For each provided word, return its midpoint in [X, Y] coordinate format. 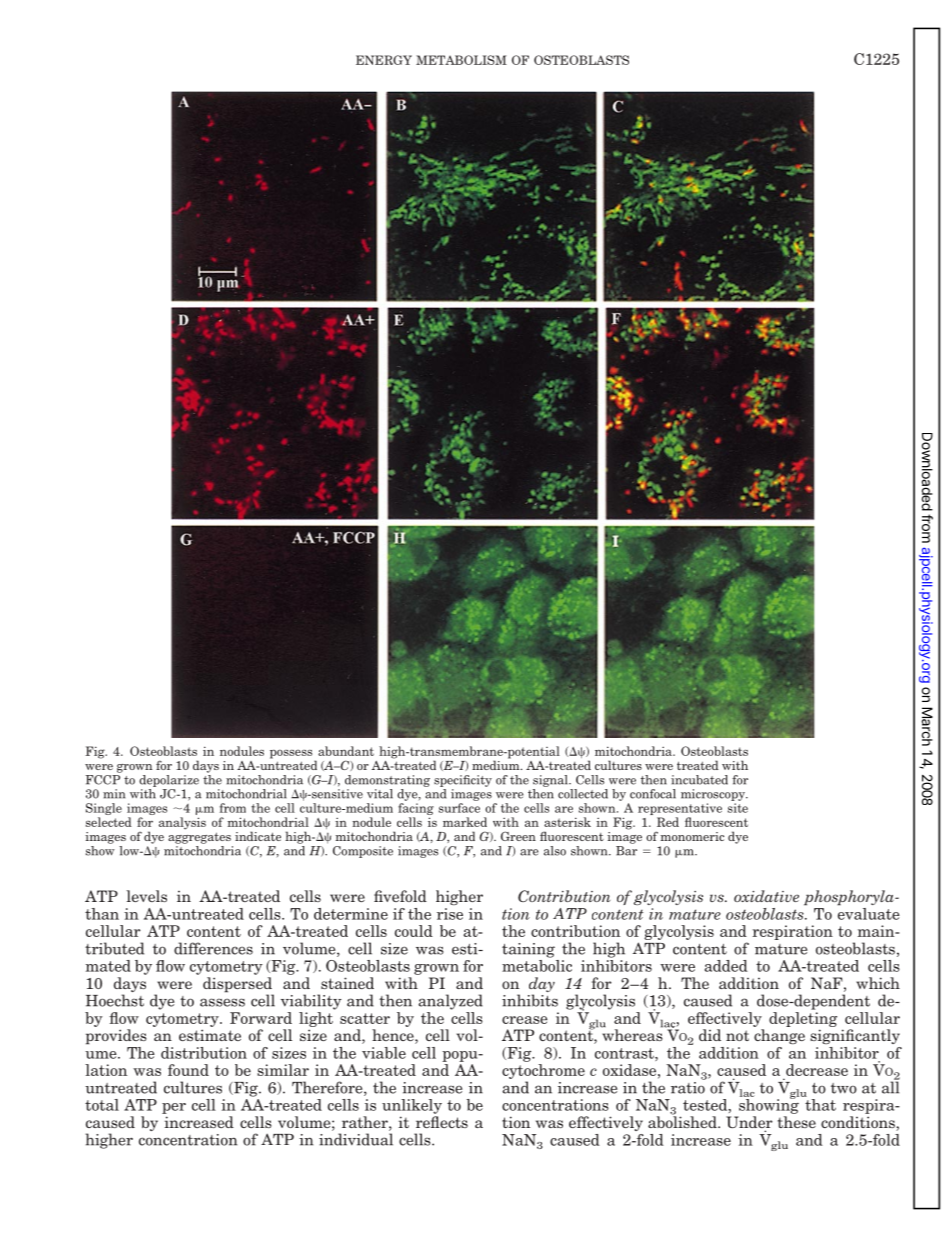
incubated [699, 780]
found [188, 1070]
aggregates [199, 838]
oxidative [766, 896]
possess [291, 754]
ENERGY [384, 60]
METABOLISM [461, 60]
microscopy [714, 795]
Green [518, 836]
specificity [463, 781]
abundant [346, 751]
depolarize [169, 781]
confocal [653, 794]
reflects [442, 1122]
